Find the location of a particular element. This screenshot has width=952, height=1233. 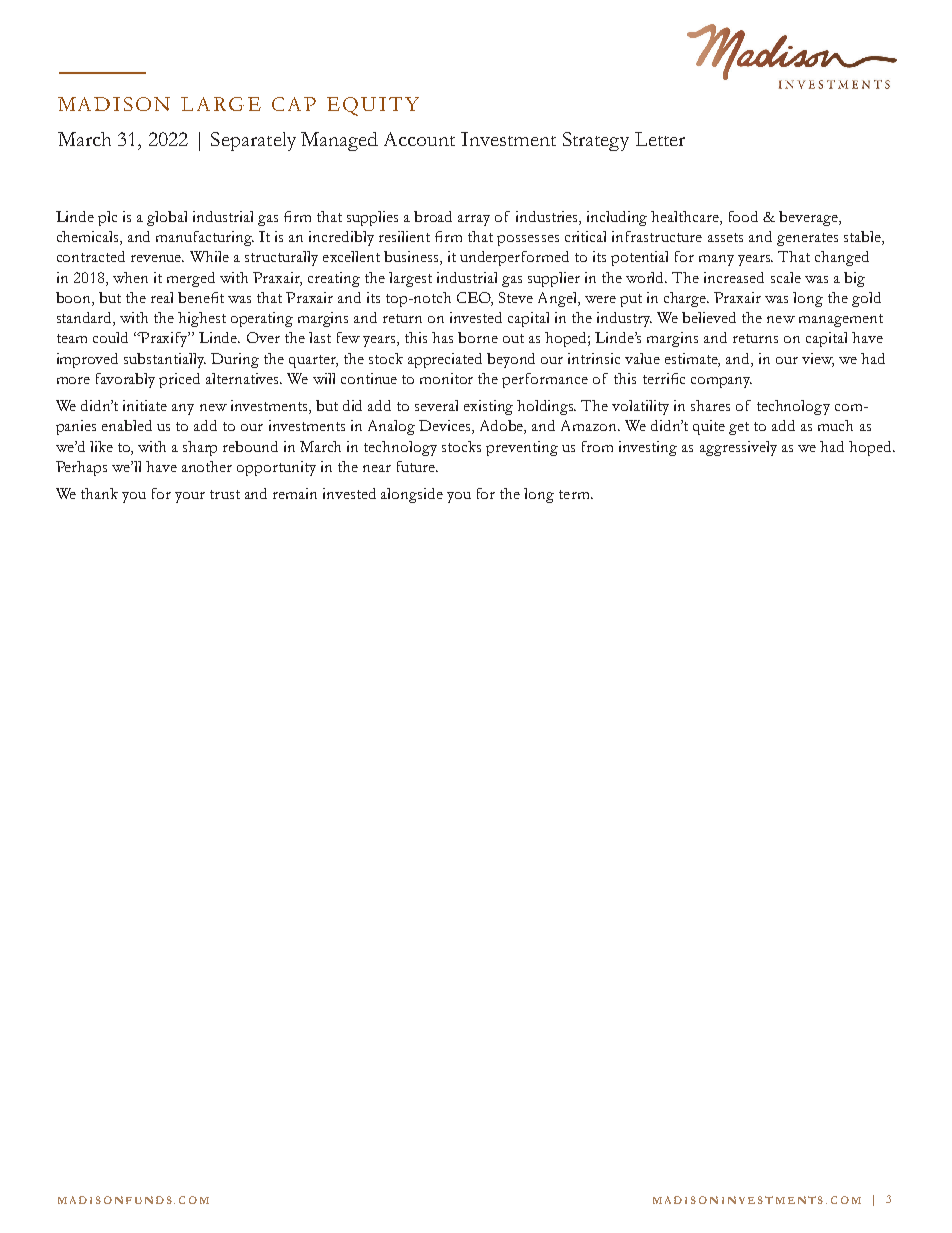

existing is located at coordinates (488, 407).
